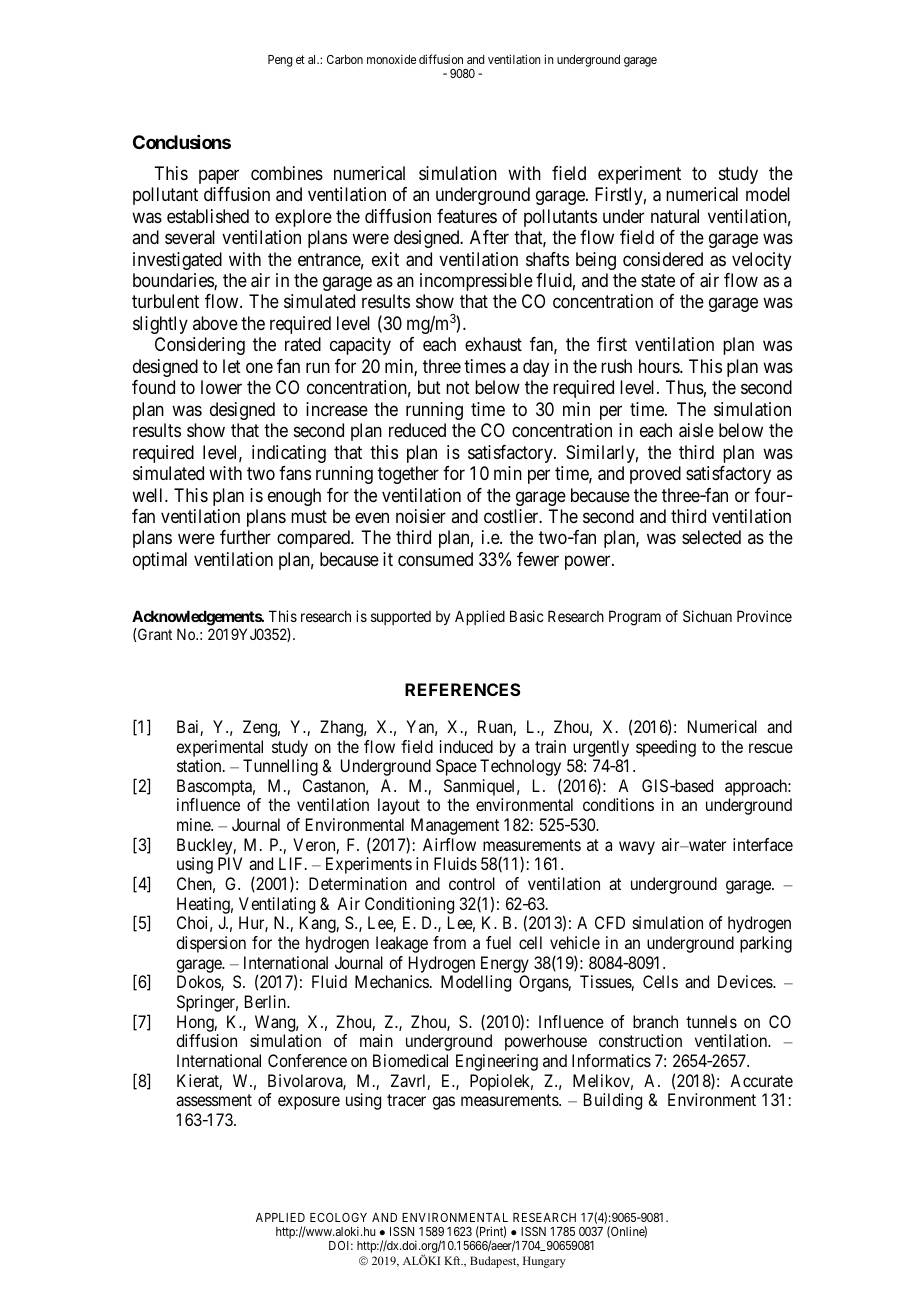 This page has height=1308, width=924. Describe the element at coordinates (494, 1262) in the page. I see `Budapest` at that location.
